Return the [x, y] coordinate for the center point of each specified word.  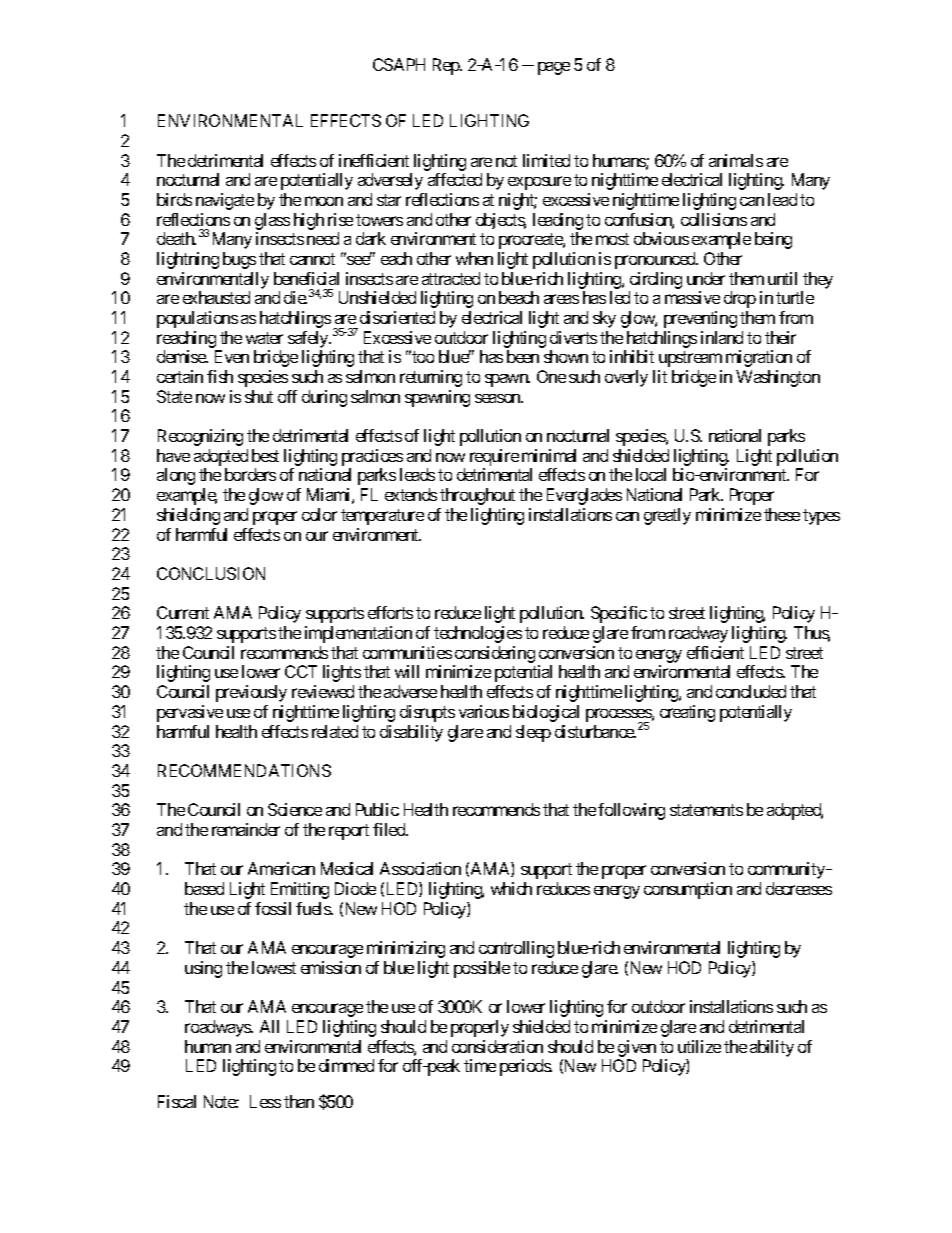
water [264, 338]
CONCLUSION [211, 573]
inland [722, 337]
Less [265, 1101]
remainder [246, 829]
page [554, 68]
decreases [799, 888]
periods [526, 1067]
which [511, 888]
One [551, 376]
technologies [478, 634]
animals [736, 160]
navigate [225, 201]
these [782, 514]
